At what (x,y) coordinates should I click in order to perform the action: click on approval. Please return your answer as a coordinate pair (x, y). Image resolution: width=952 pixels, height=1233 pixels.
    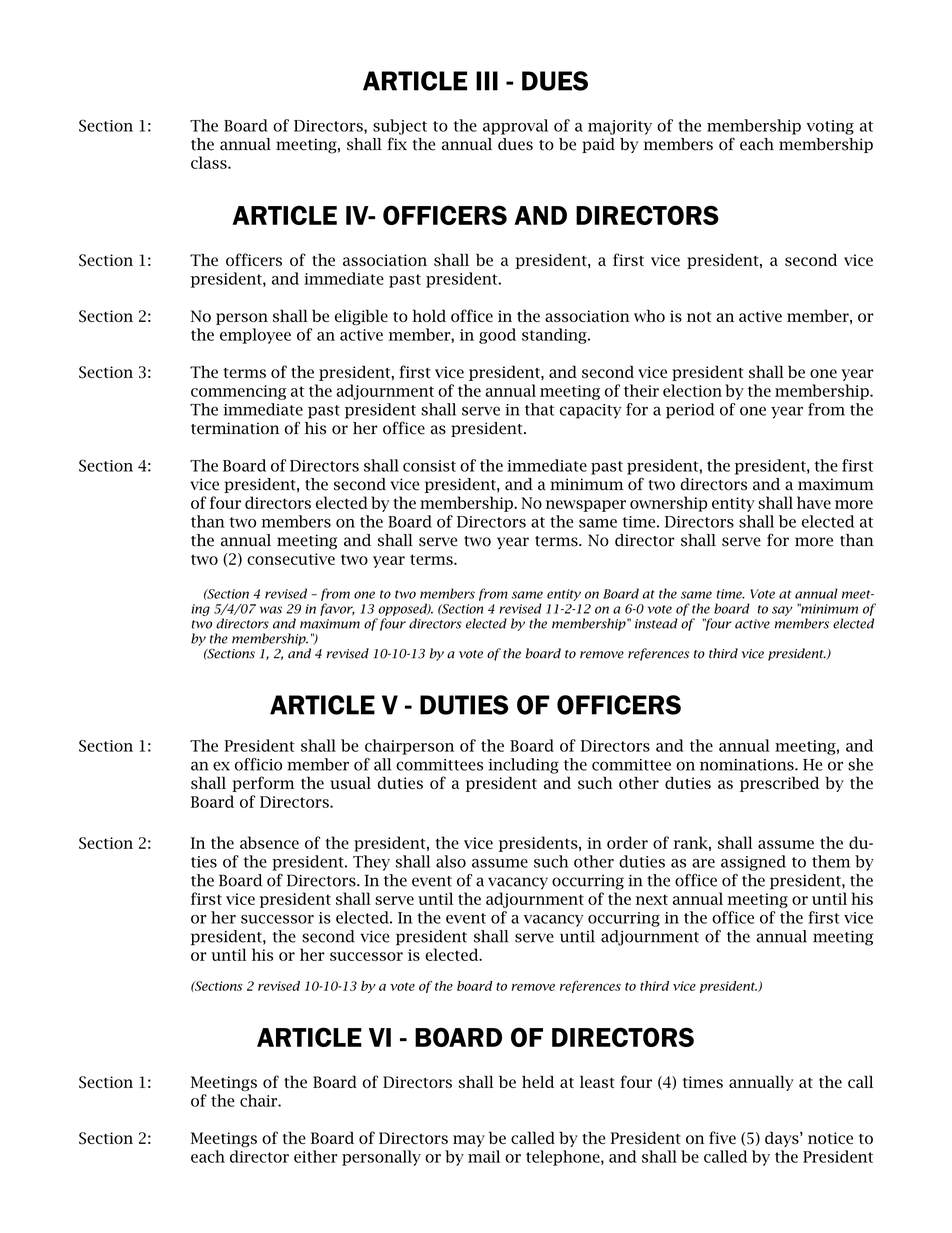
    Looking at the image, I should click on (515, 127).
